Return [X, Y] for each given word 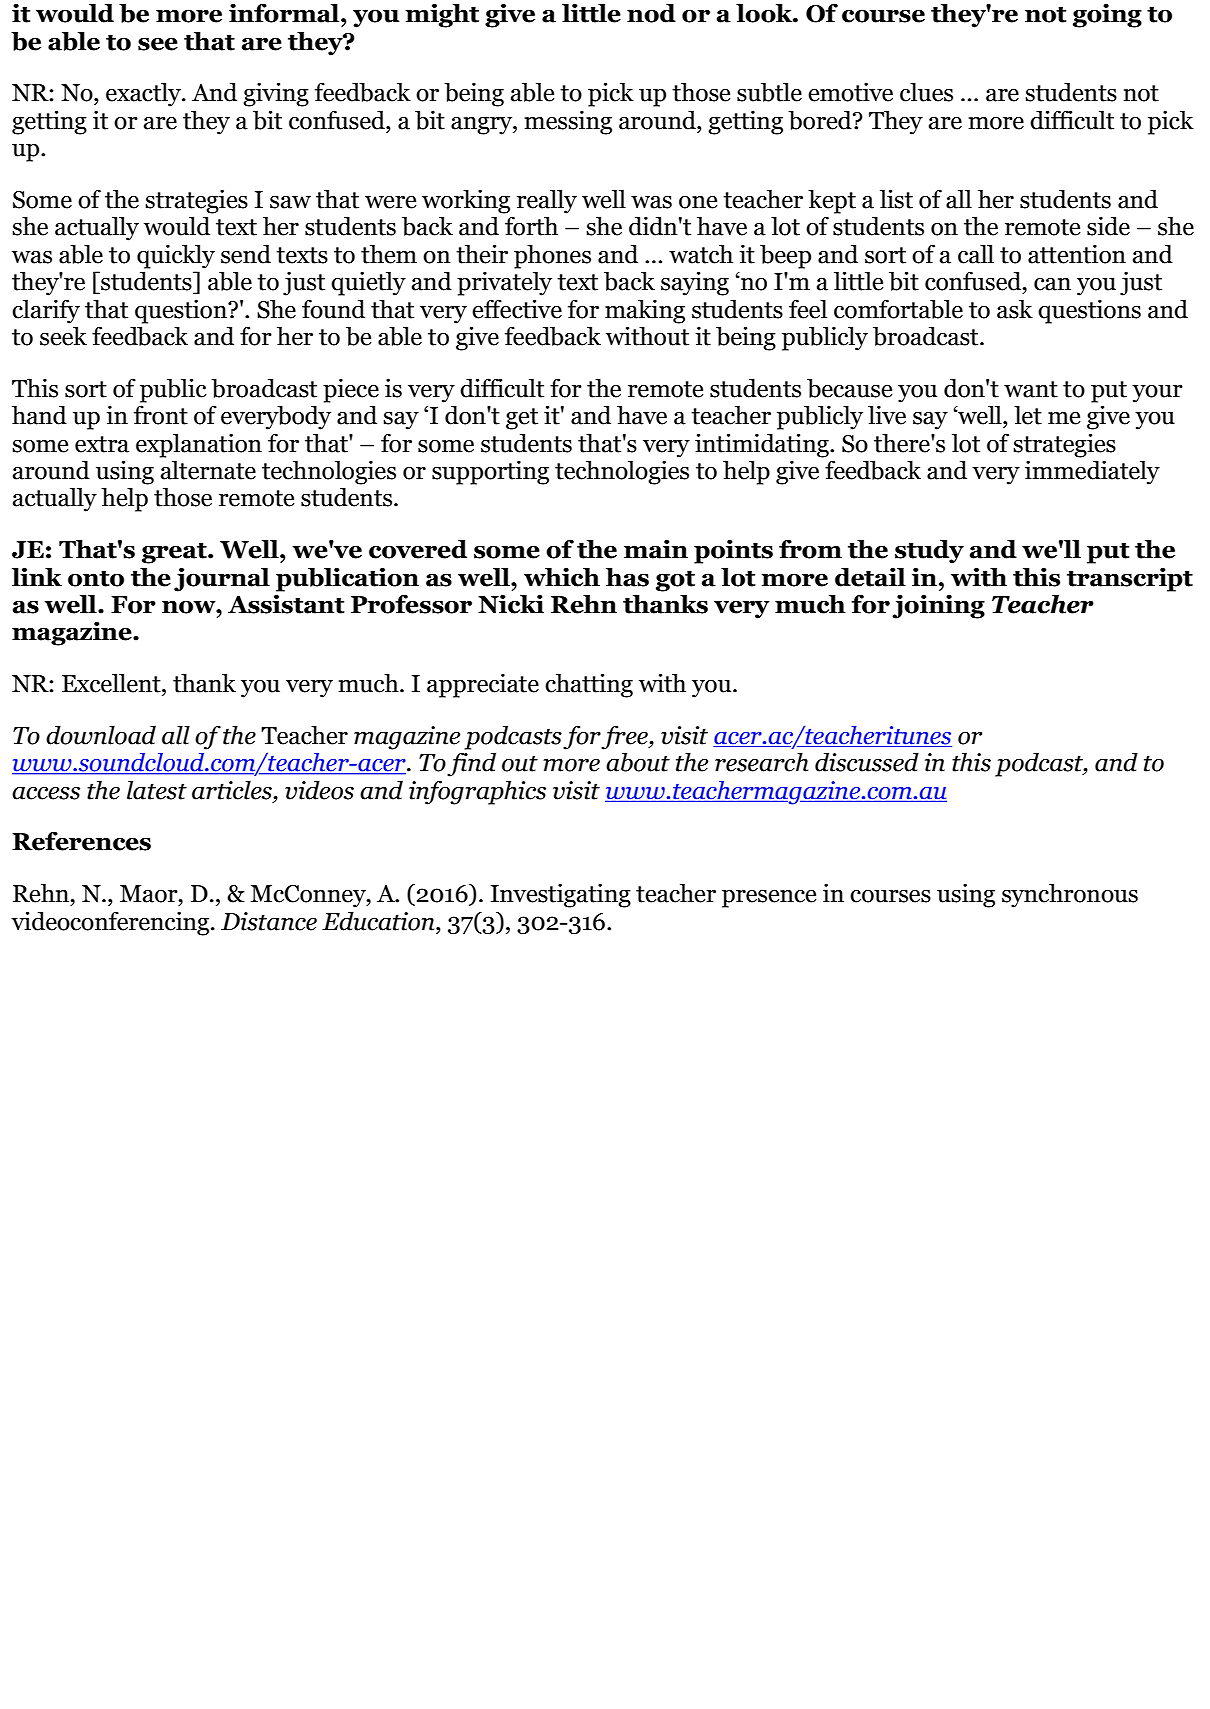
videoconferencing [111, 923]
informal [285, 13]
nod [651, 13]
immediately [1092, 472]
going [1107, 15]
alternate [208, 470]
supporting [490, 473]
